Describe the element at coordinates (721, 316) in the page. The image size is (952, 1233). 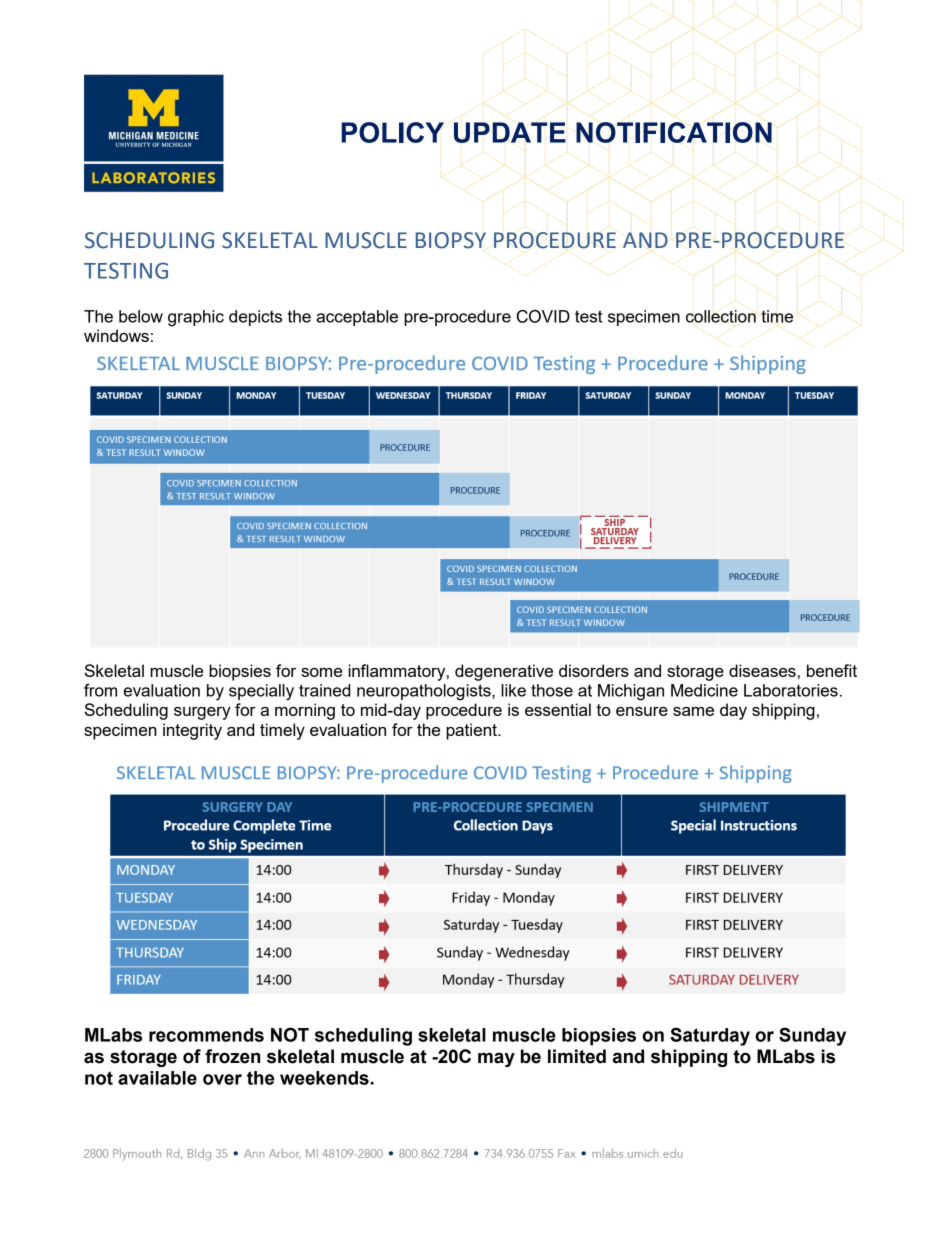
I see `collection` at that location.
